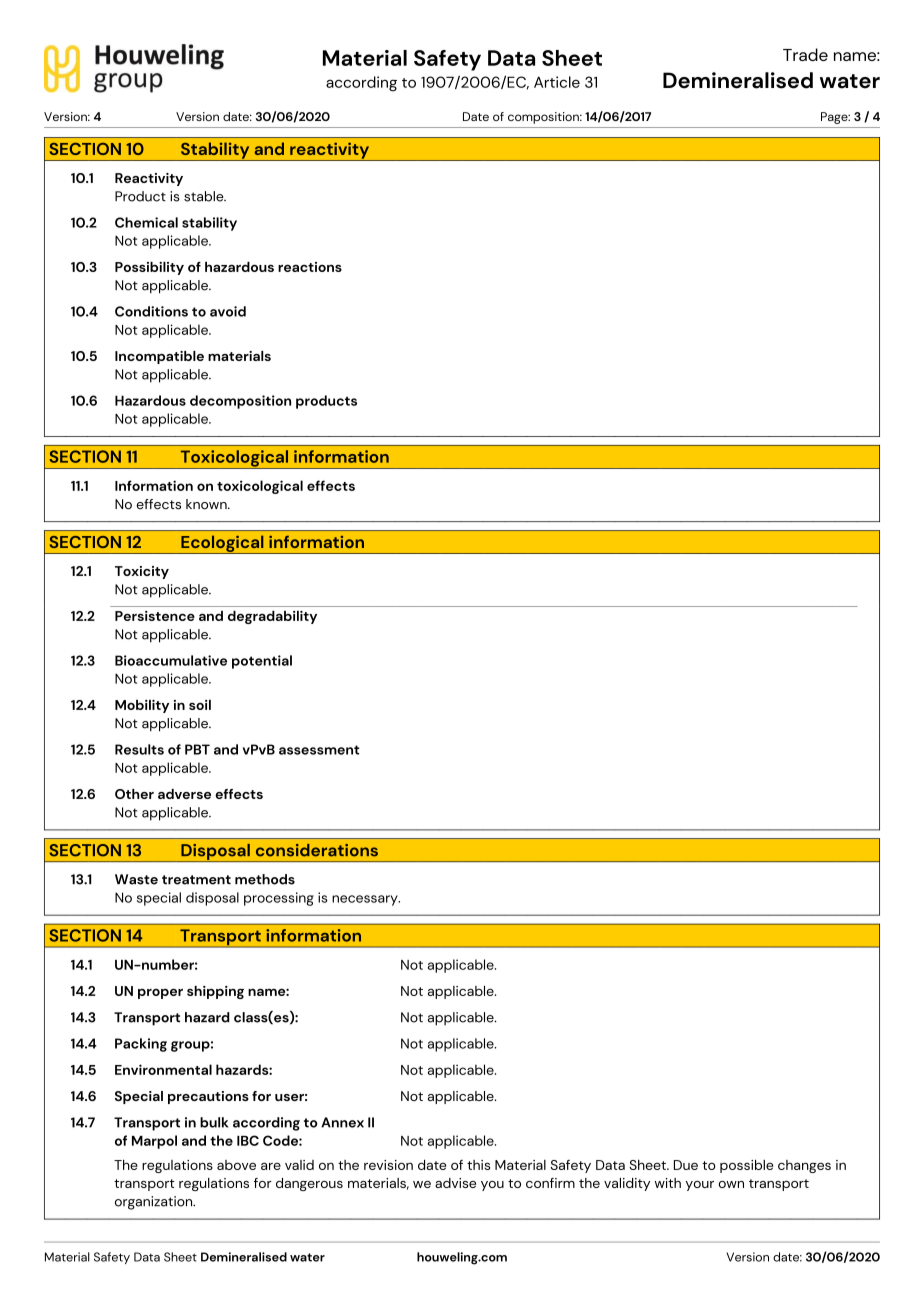  I want to click on adverse, so click(184, 794).
